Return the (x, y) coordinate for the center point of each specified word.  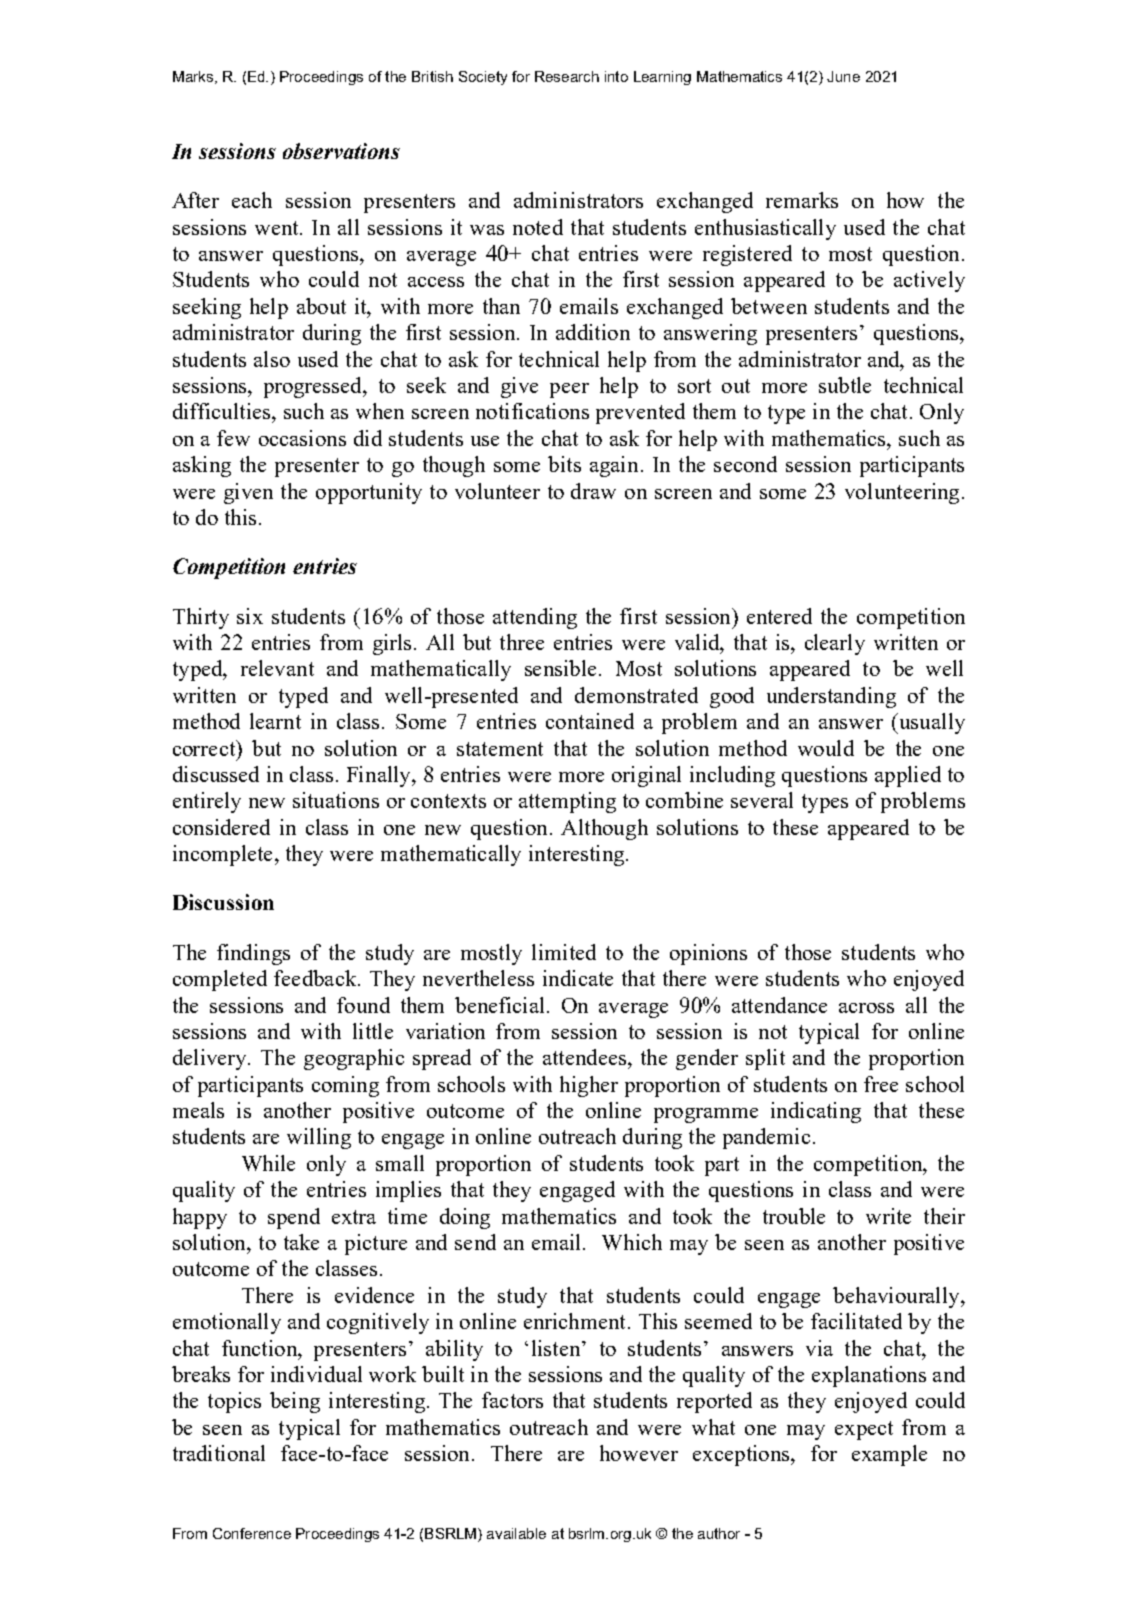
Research (567, 76)
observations (341, 151)
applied (908, 776)
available (516, 1533)
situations (336, 800)
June (843, 76)
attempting (567, 802)
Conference (252, 1533)
